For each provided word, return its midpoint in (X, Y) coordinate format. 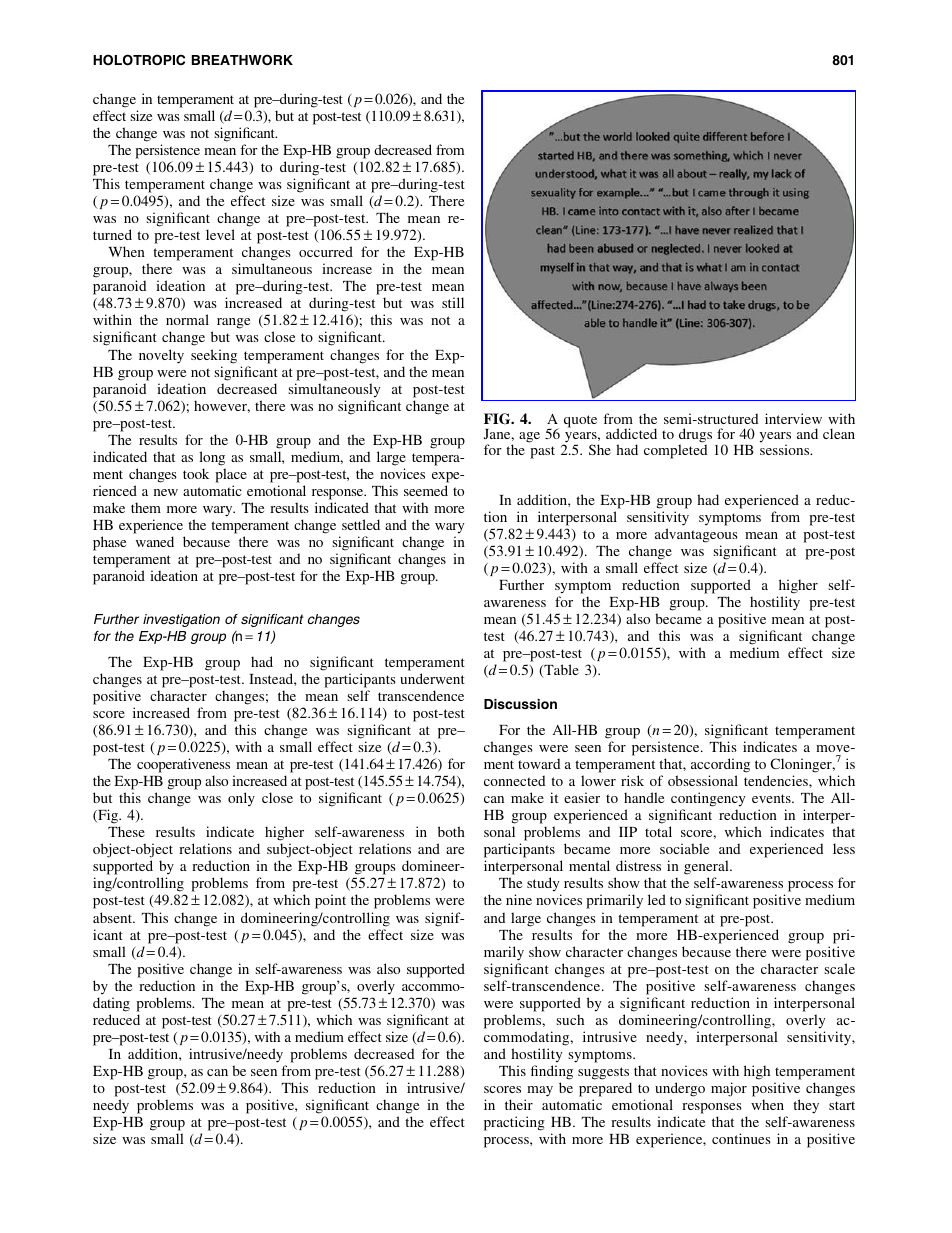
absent (114, 917)
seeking (214, 356)
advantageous (696, 535)
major (729, 1089)
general (707, 869)
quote (580, 421)
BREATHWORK (242, 60)
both (451, 831)
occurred (326, 251)
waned (155, 541)
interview (793, 418)
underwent (432, 678)
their (519, 1104)
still (453, 302)
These (126, 831)
